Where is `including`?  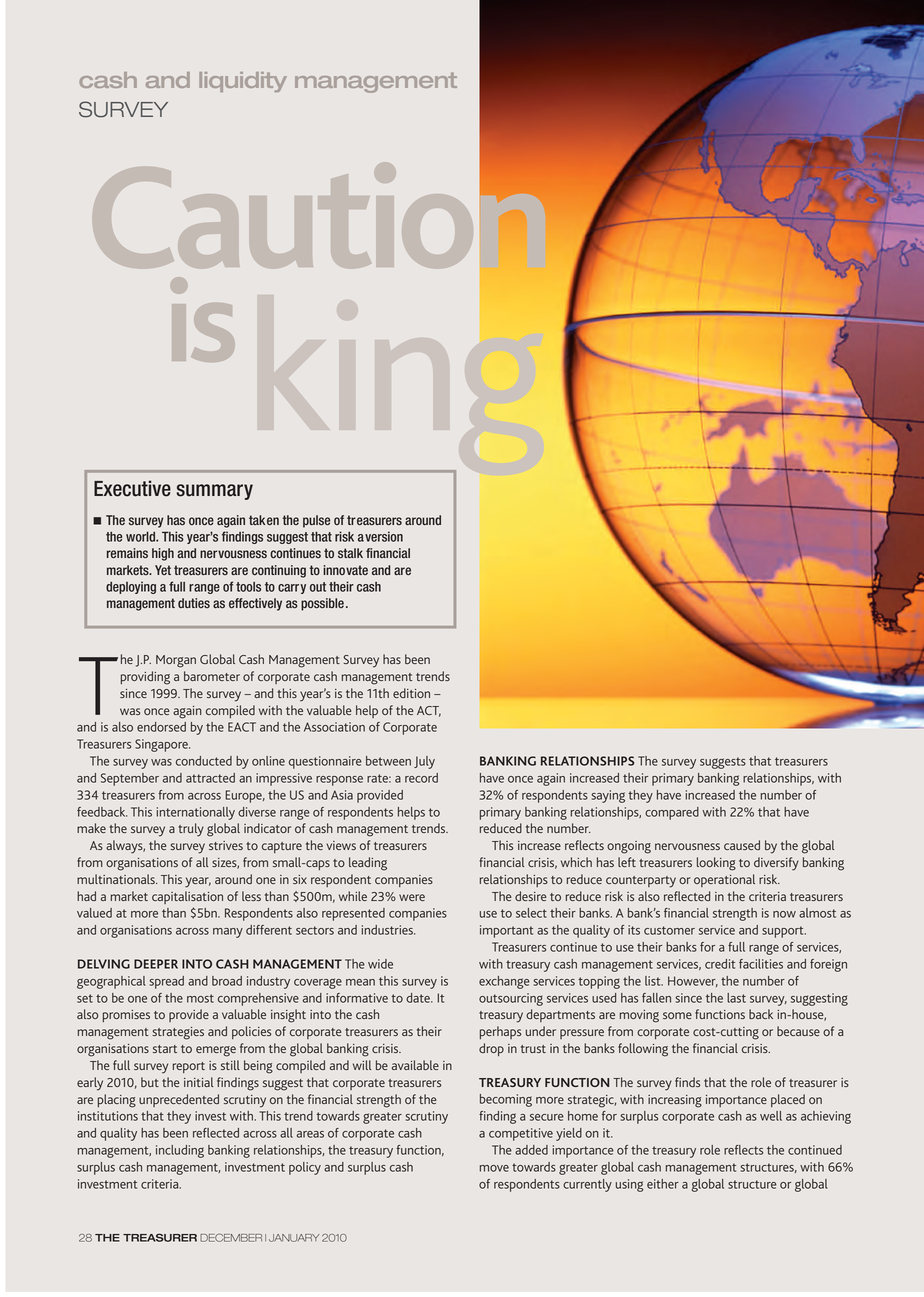
including is located at coordinates (180, 1151).
